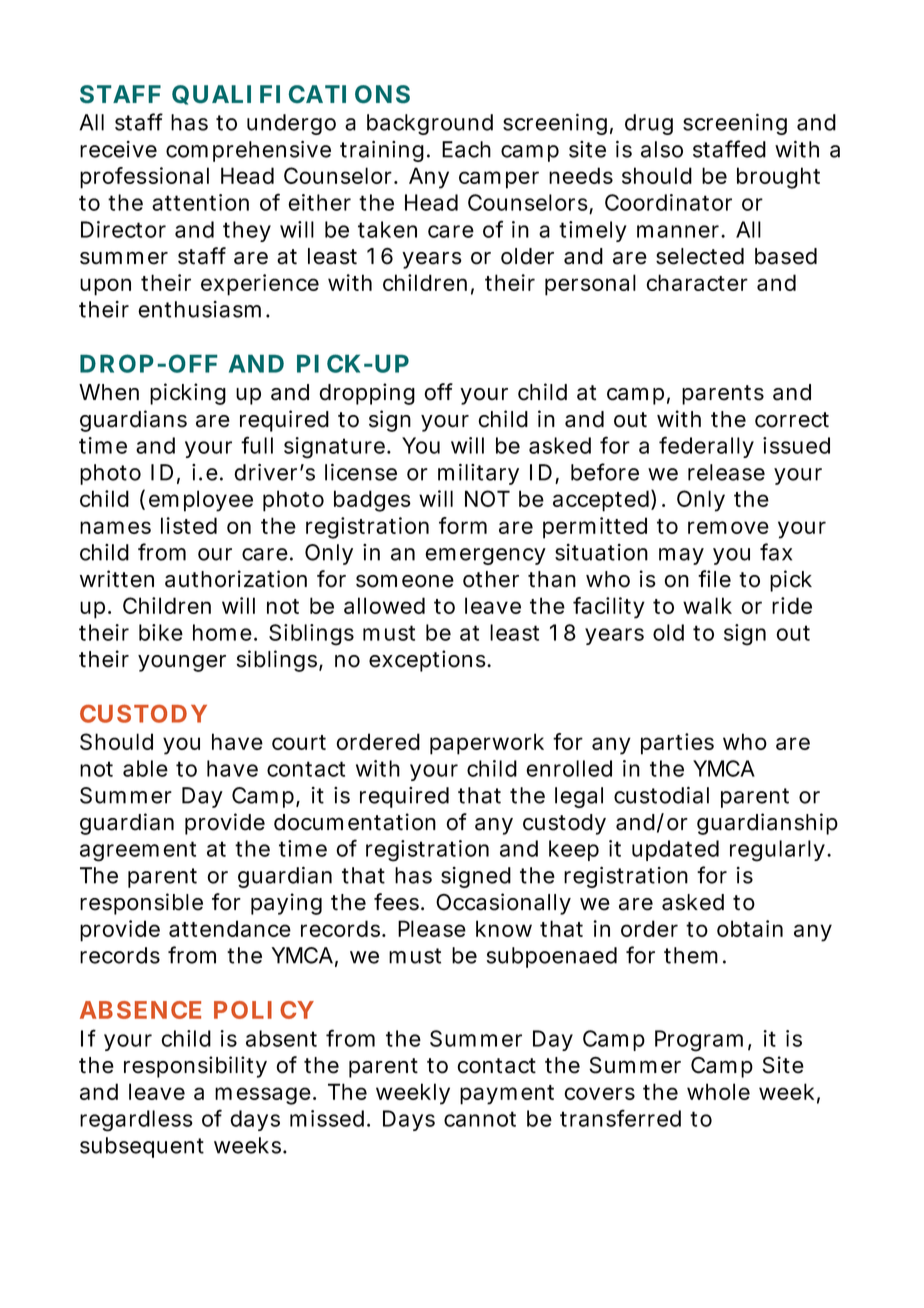  What do you see at coordinates (144, 178) in the page?
I see `professional` at bounding box center [144, 178].
